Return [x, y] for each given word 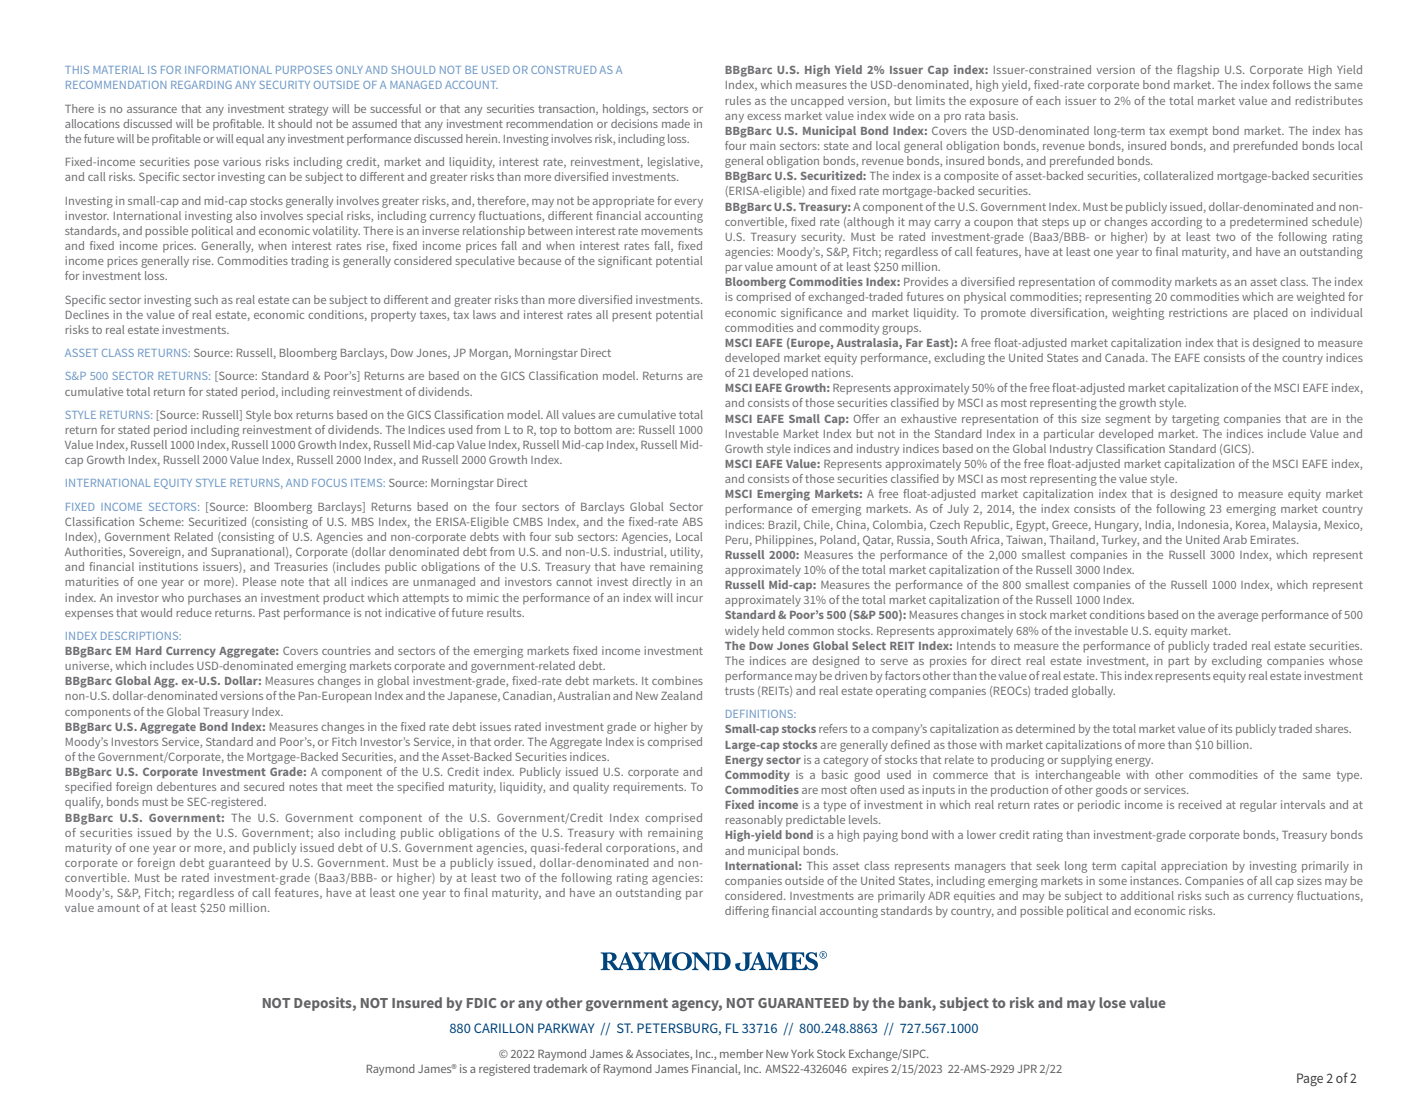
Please [259, 581]
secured [264, 786]
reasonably [754, 821]
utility [686, 553]
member [741, 1053]
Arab [1235, 539]
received [1200, 804]
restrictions [1198, 312]
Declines [87, 314]
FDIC [482, 1003]
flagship [1198, 71]
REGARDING [201, 85]
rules [738, 100]
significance [811, 314]
